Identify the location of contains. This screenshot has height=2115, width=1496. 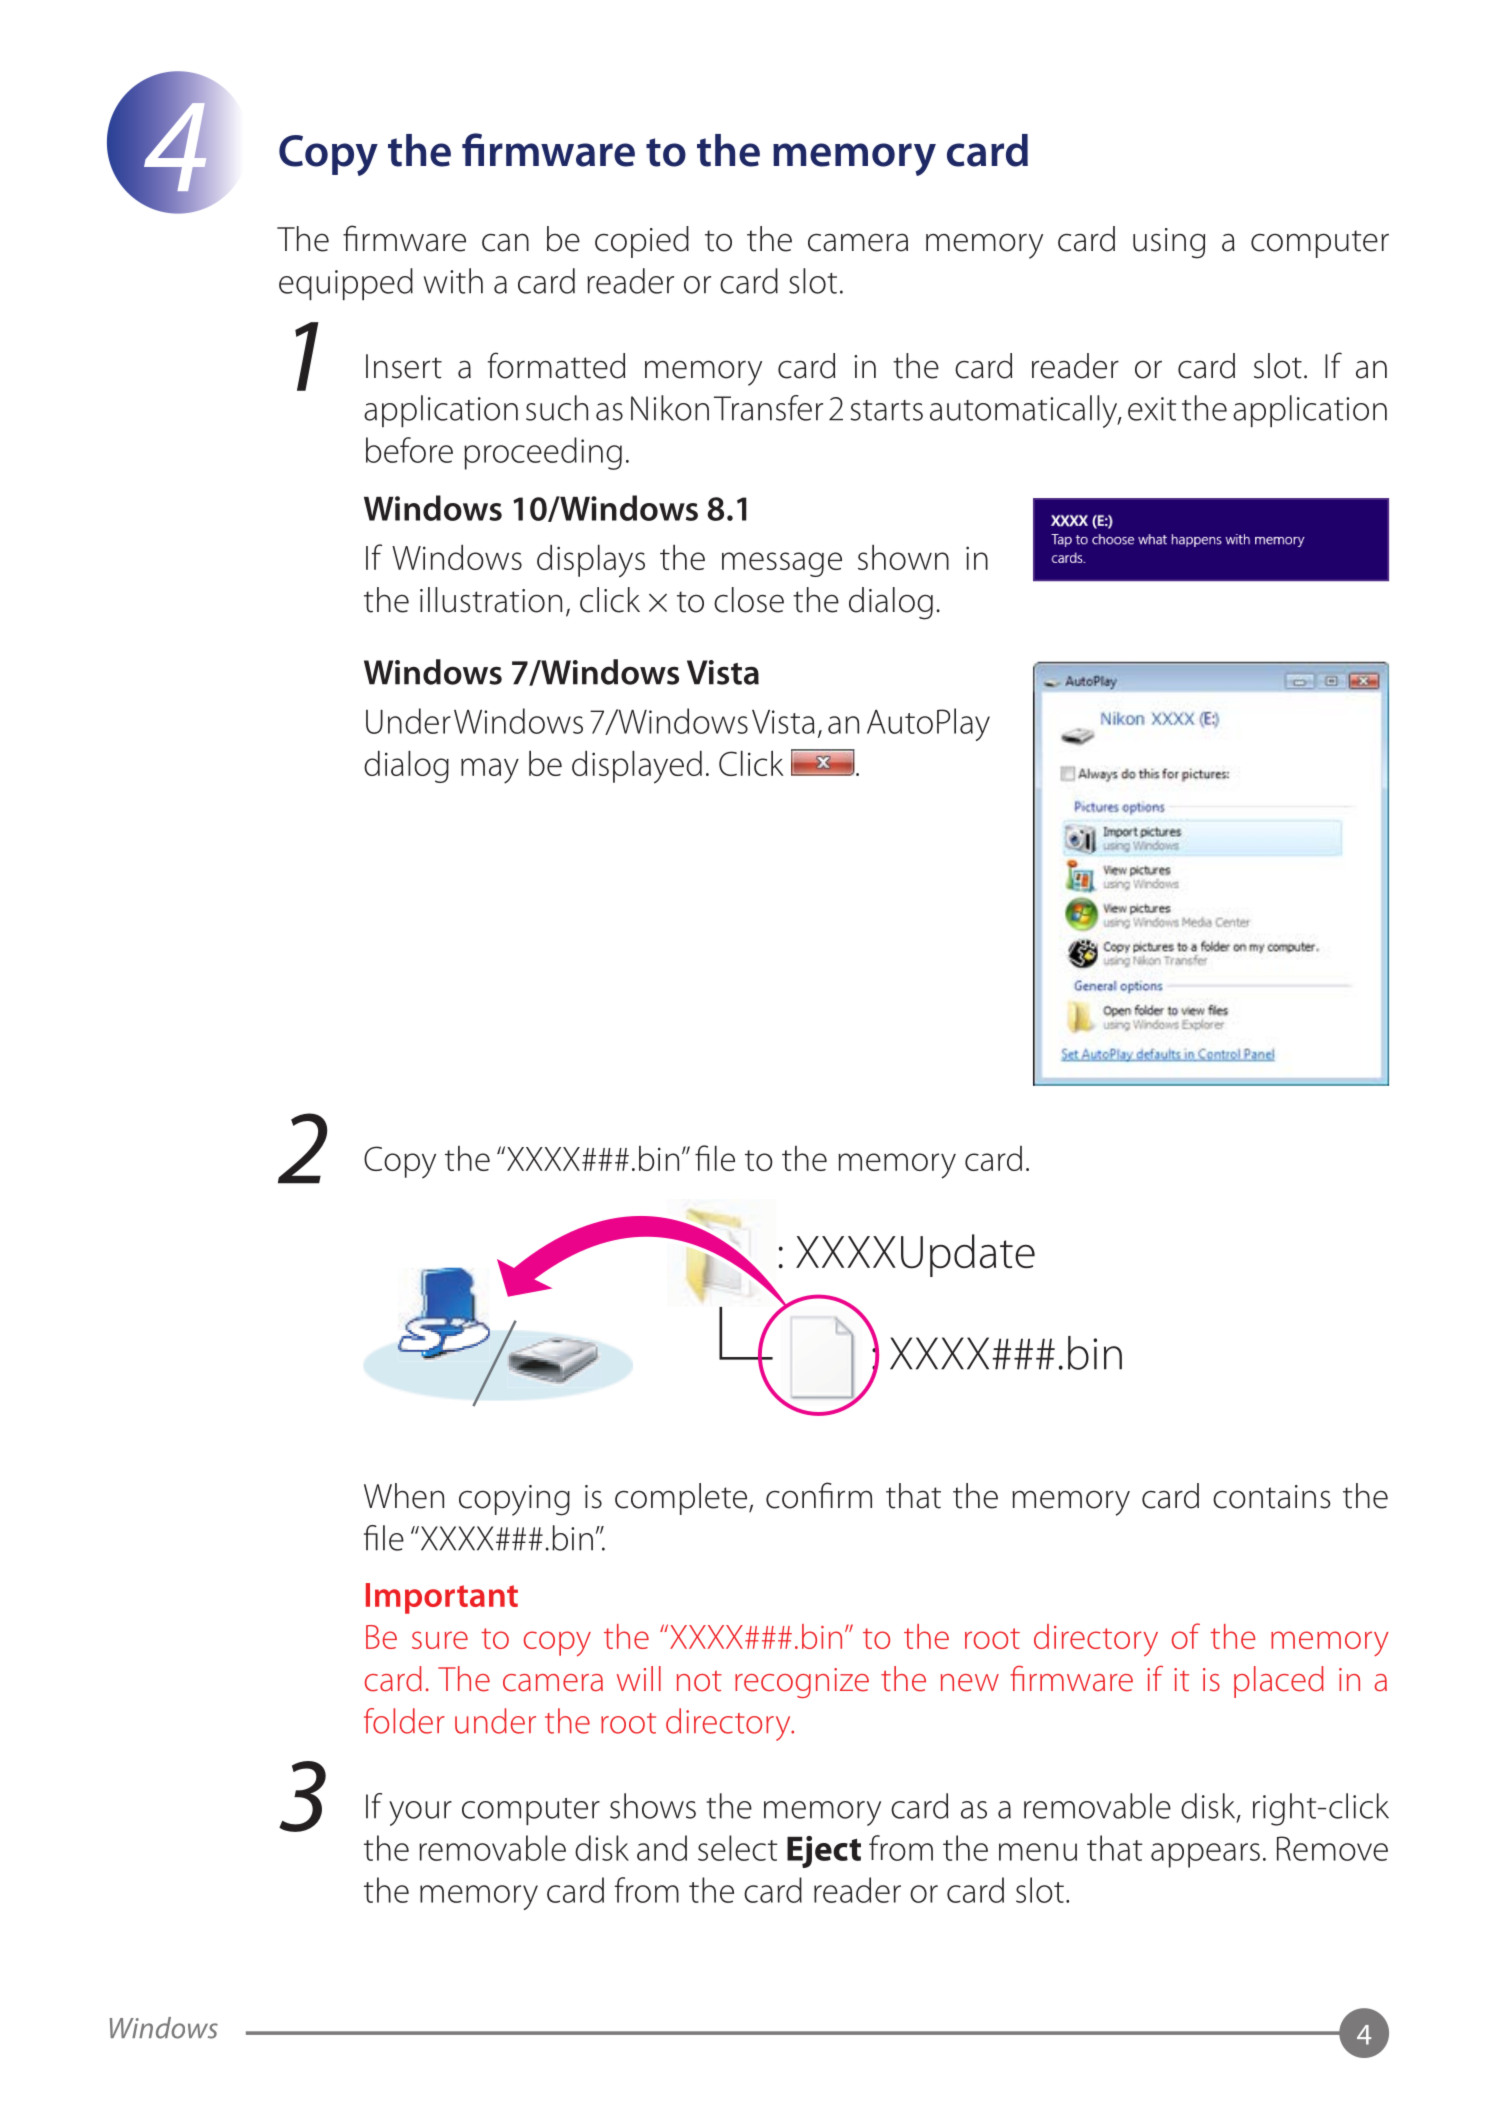
(1272, 1497).
